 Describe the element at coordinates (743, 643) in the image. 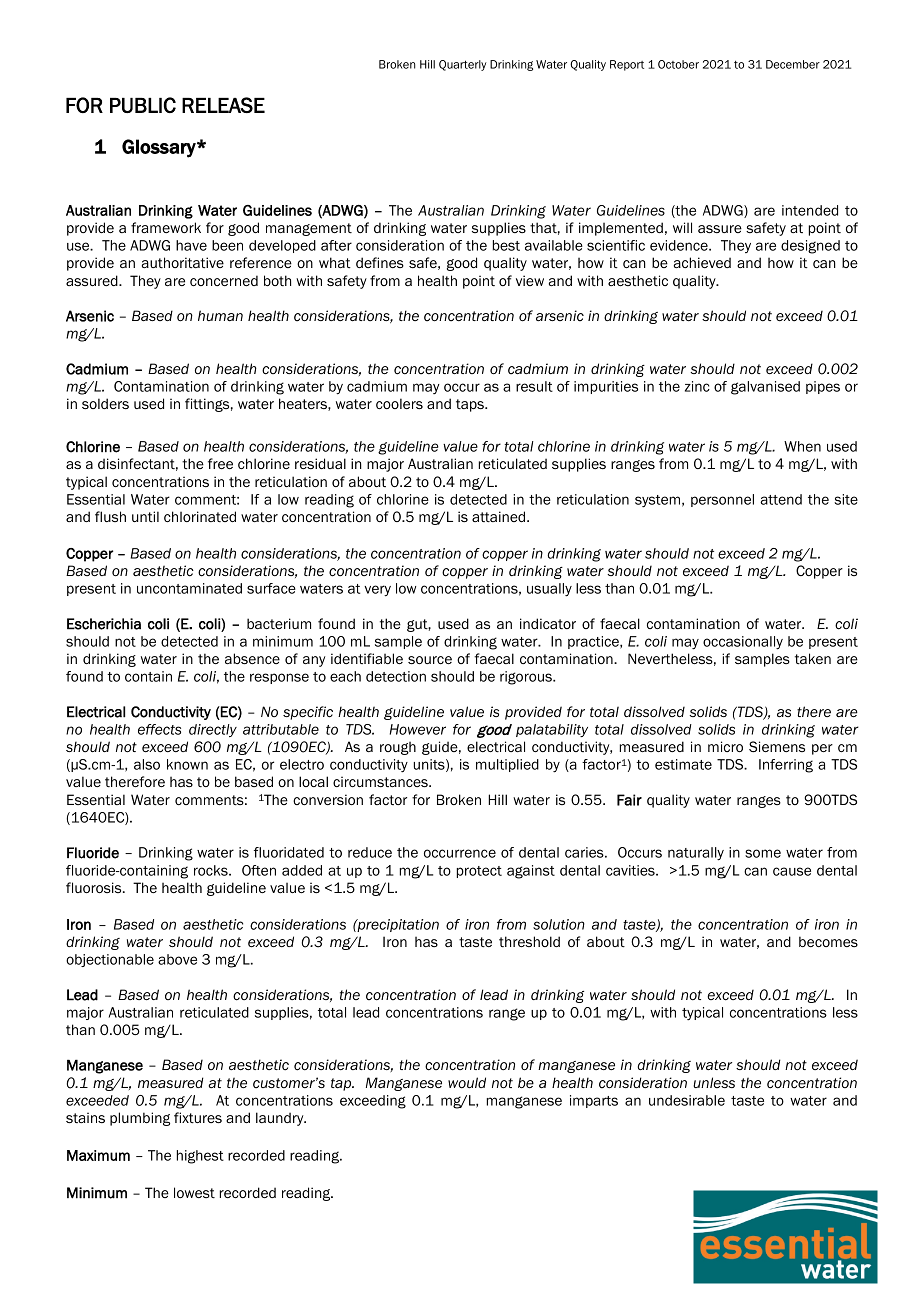

I see `occasionally` at that location.
